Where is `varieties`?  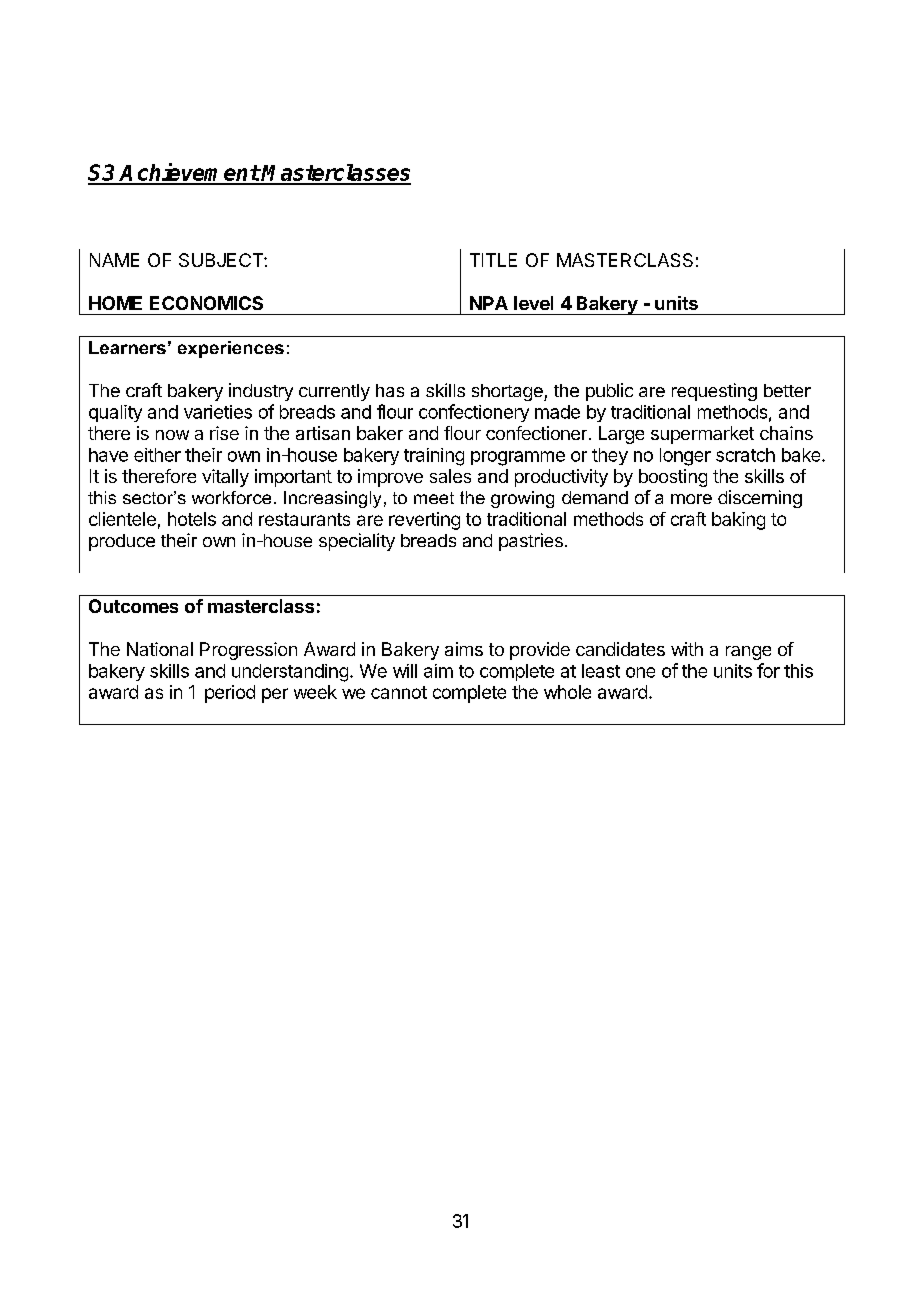
varieties is located at coordinates (218, 412).
